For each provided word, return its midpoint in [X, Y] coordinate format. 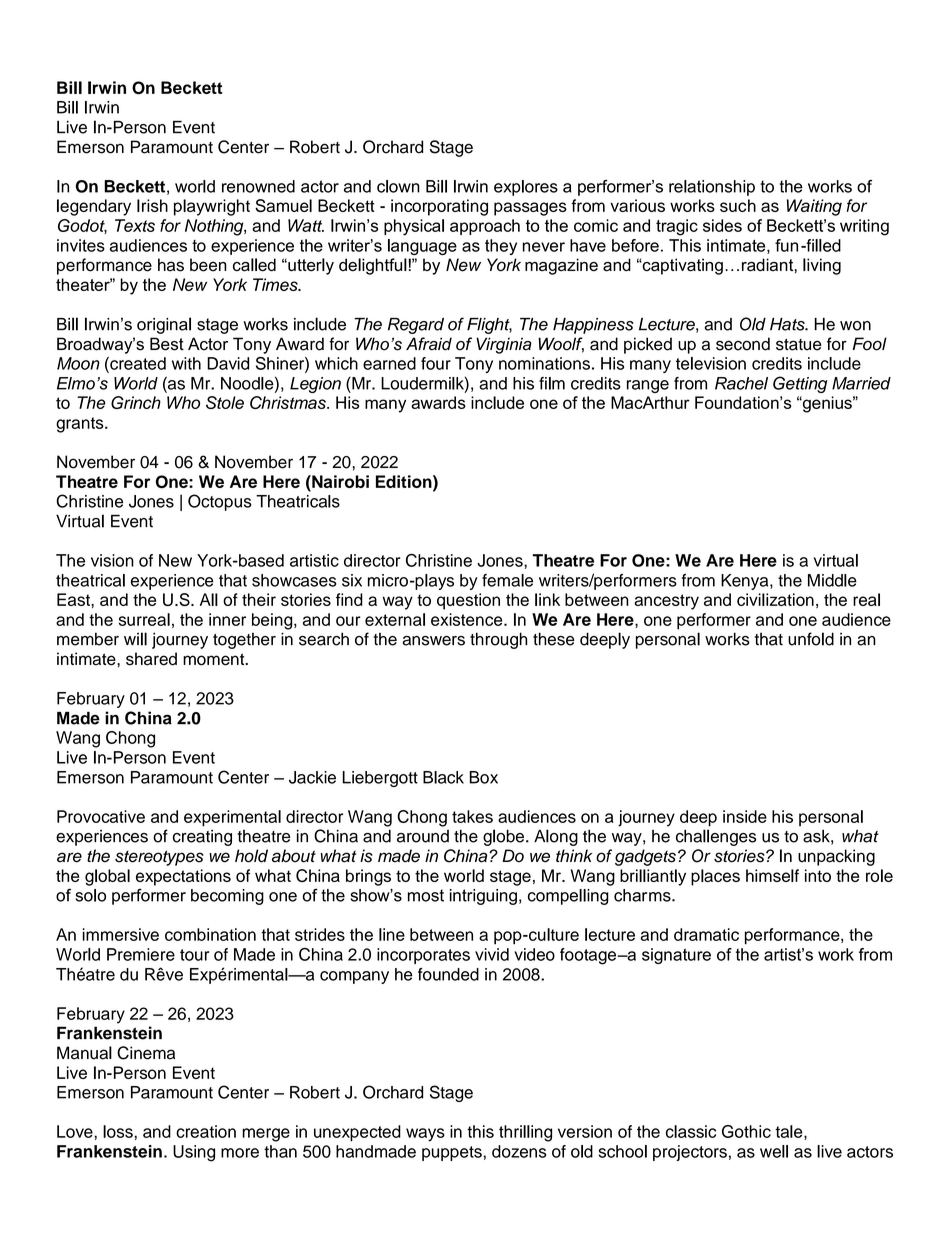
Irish [152, 205]
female [507, 580]
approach [485, 227]
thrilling [525, 1133]
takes [472, 816]
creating [202, 838]
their [259, 599]
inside [745, 816]
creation [206, 1131]
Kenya [746, 582]
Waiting [814, 207]
